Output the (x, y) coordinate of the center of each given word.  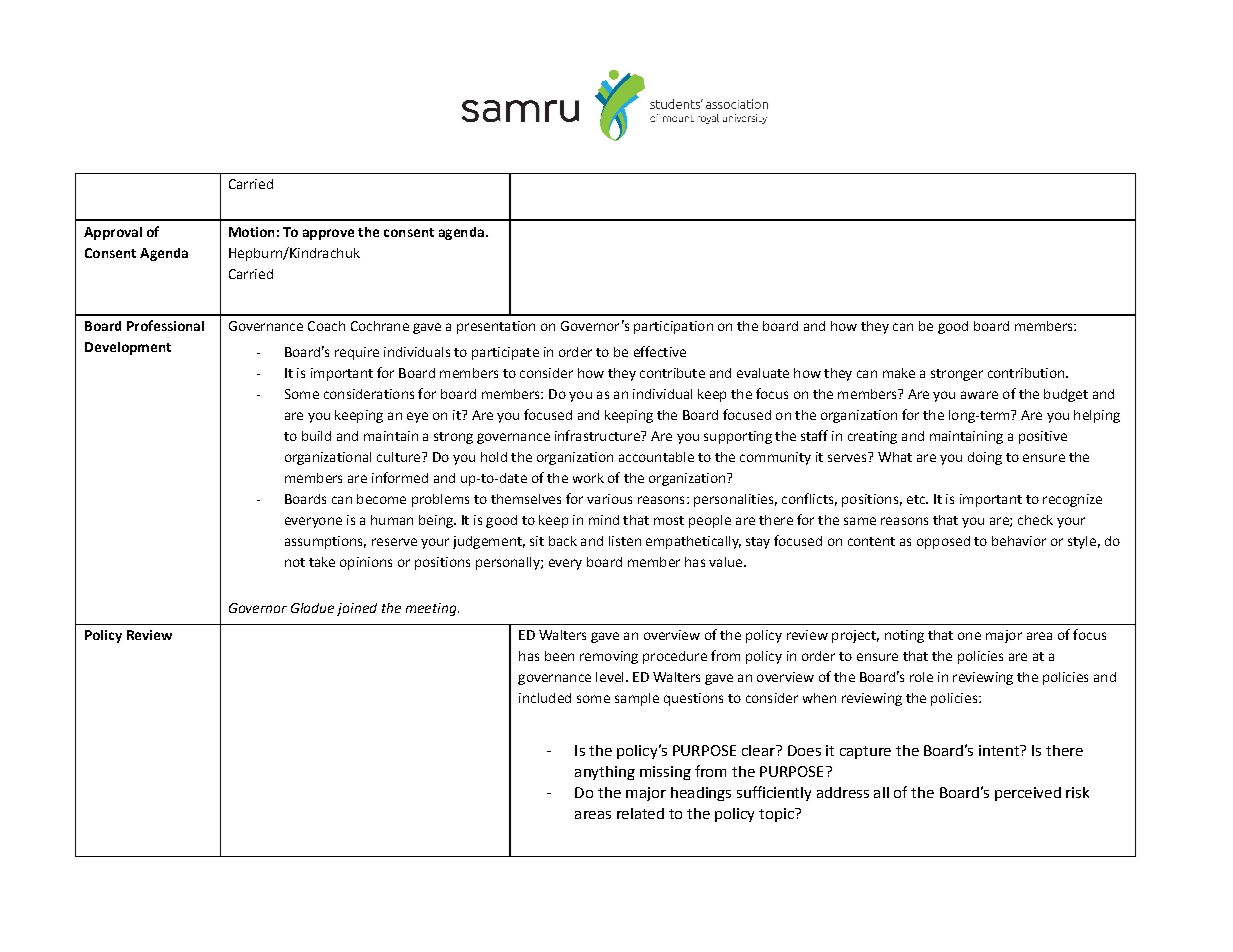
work (588, 478)
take (322, 562)
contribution (1027, 373)
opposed (943, 542)
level (609, 677)
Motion (251, 232)
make (899, 373)
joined (357, 609)
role (921, 677)
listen (625, 541)
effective (660, 351)
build (316, 436)
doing (985, 458)
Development (128, 348)
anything (605, 773)
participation (673, 327)
